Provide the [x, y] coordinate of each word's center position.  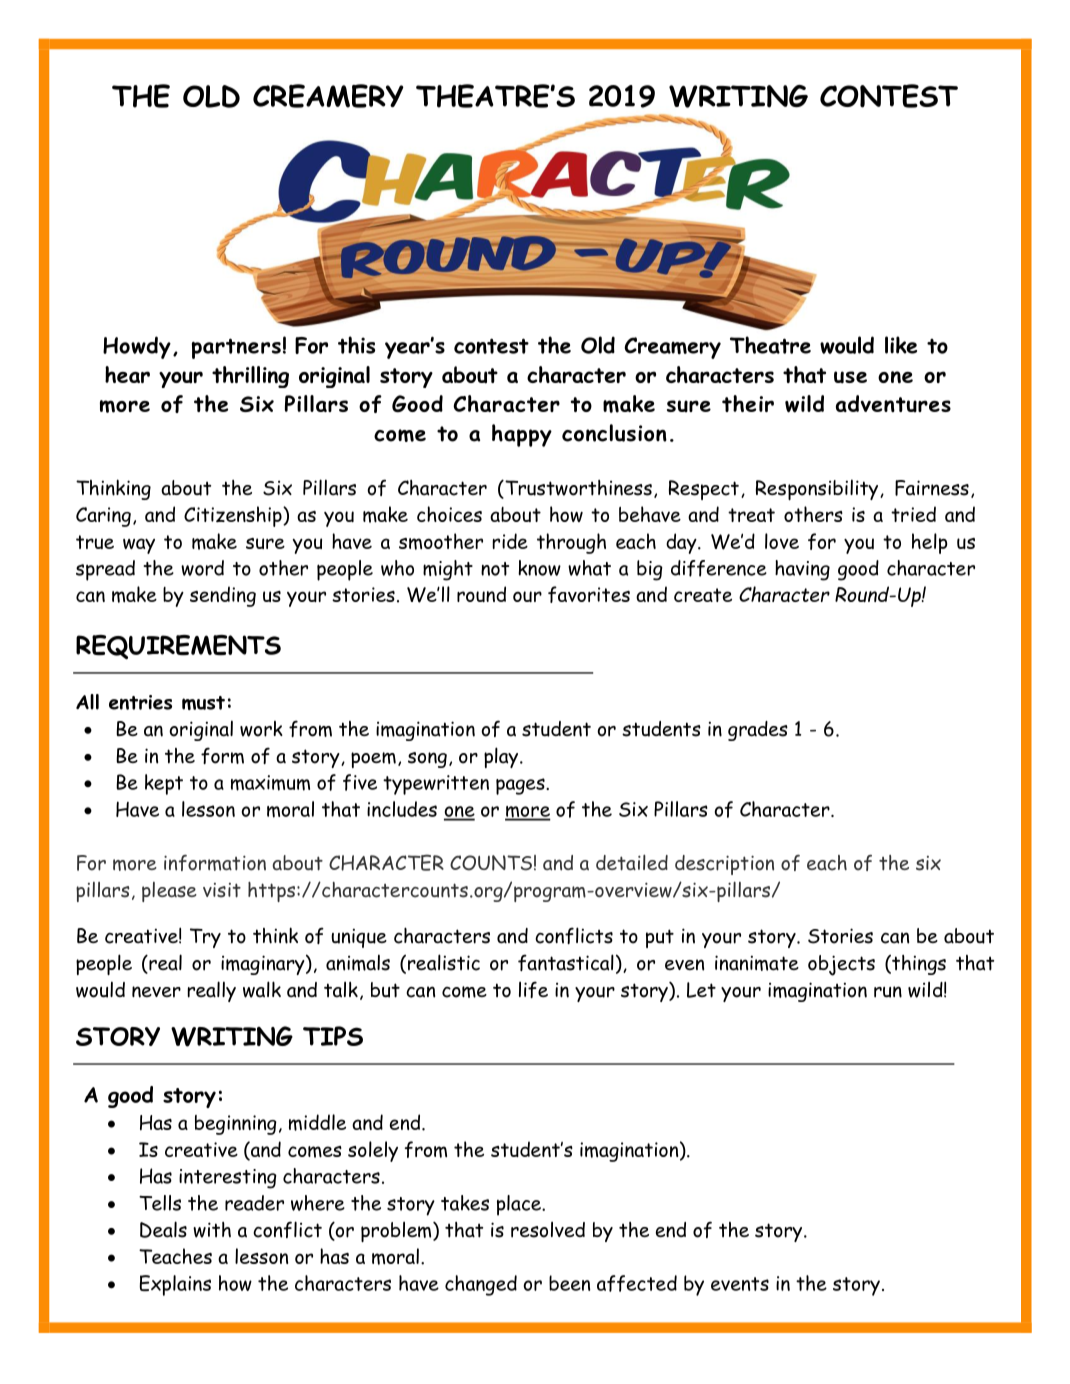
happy [522, 435]
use [850, 377]
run [888, 992]
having [802, 570]
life [533, 989]
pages [521, 786]
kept [164, 784]
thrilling [250, 377]
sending [223, 596]
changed [481, 1285]
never [156, 992]
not [495, 569]
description [724, 865]
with [212, 1230]
